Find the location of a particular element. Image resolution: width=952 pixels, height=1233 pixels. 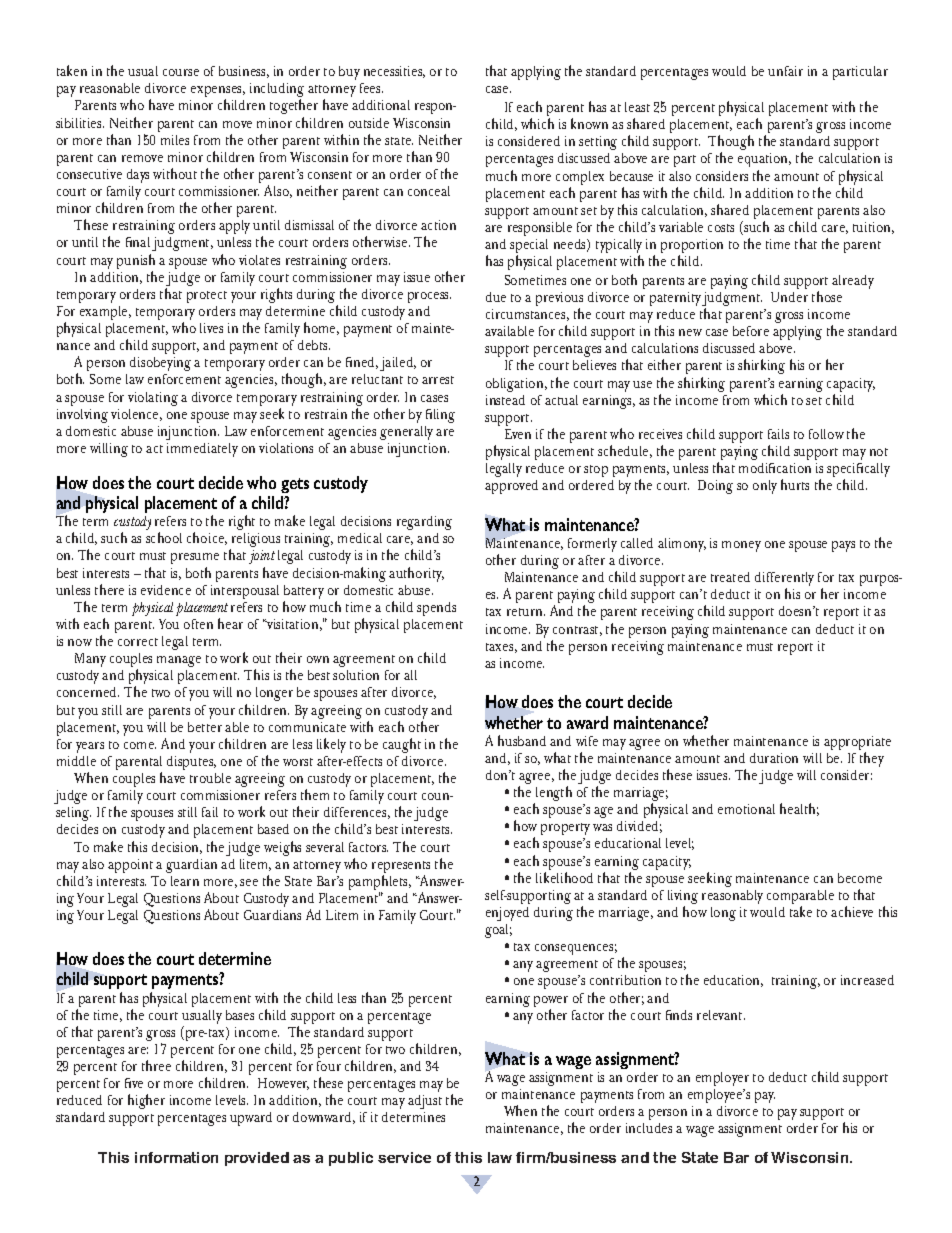

spends is located at coordinates (436, 609).
